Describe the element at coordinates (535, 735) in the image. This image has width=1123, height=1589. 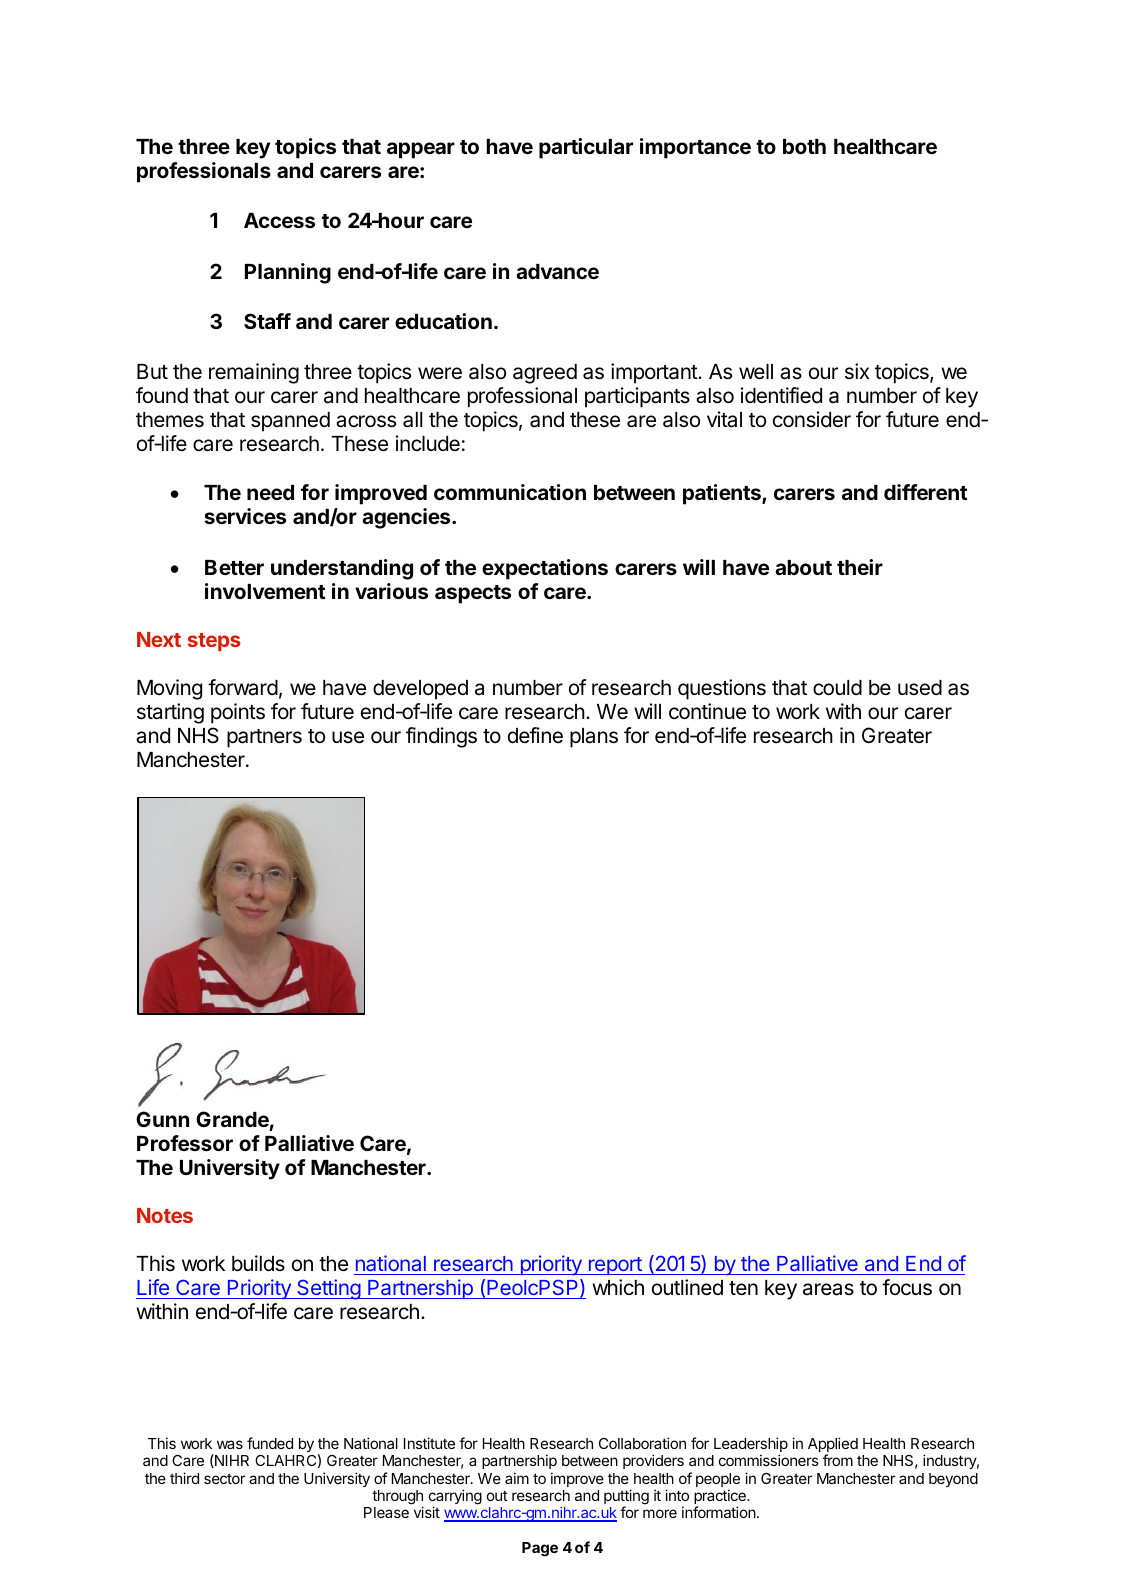
I see `define` at that location.
